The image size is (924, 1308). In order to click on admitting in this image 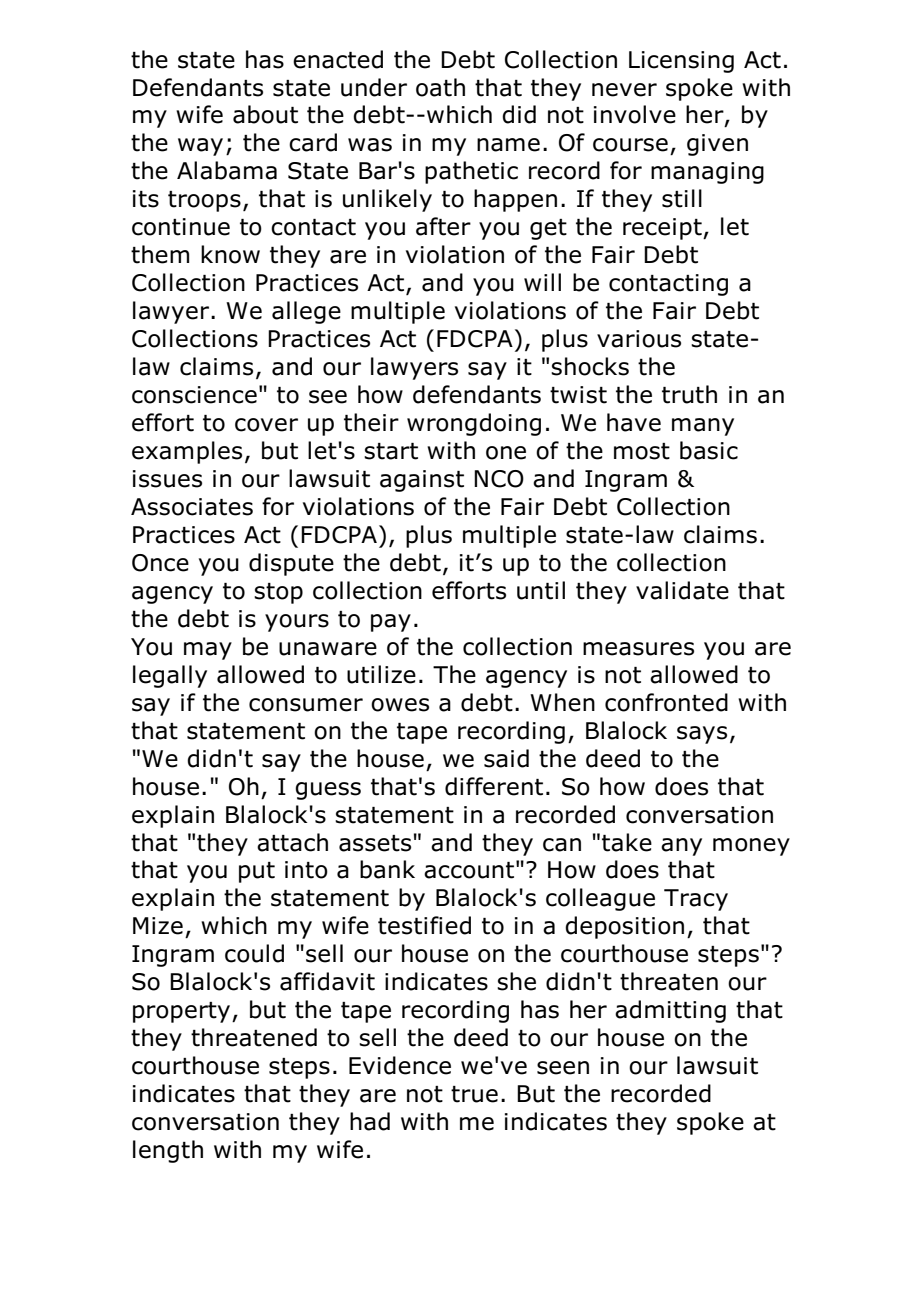, I will do `click(670, 1011)`.
